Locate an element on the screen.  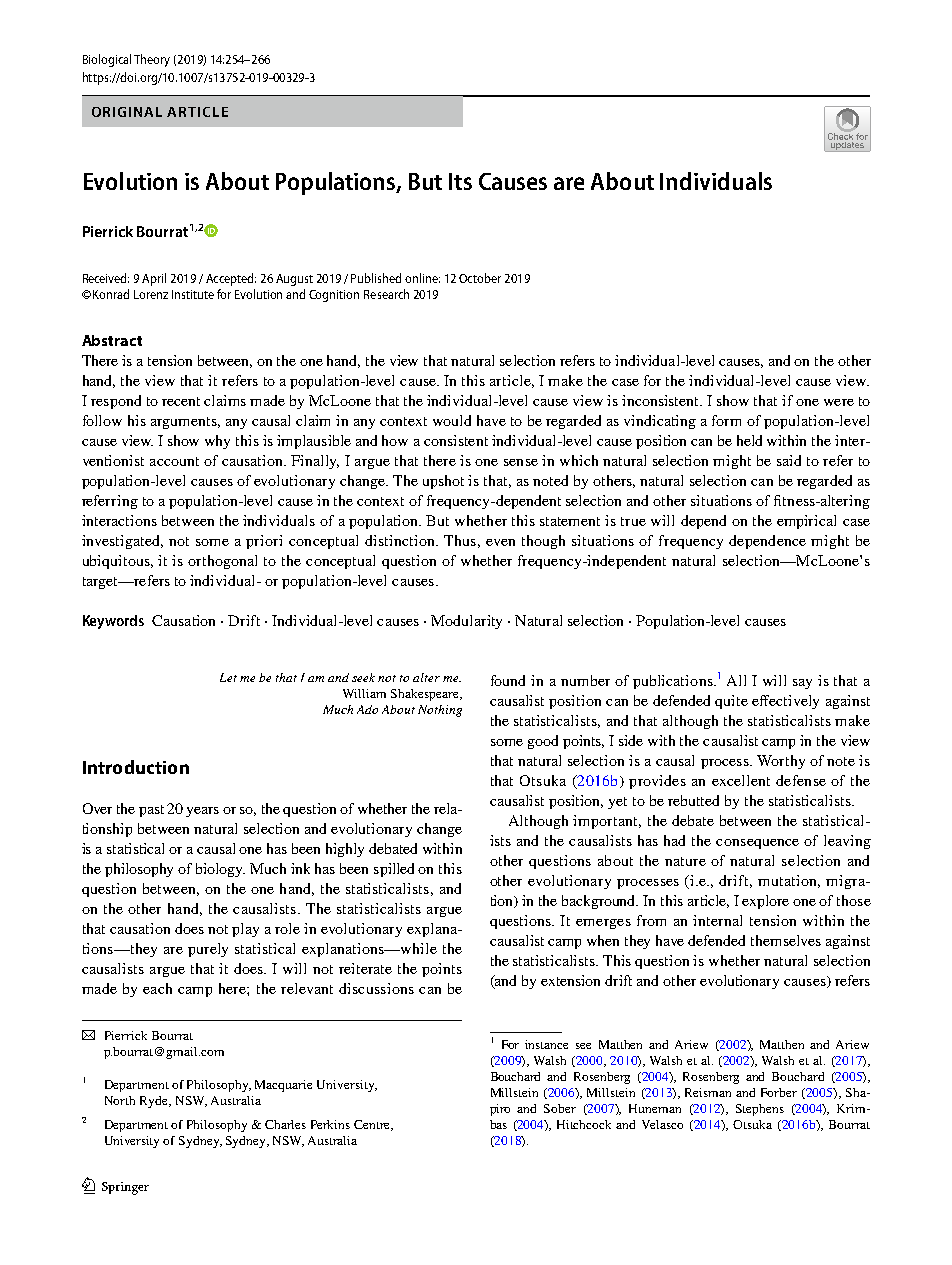
orthogonal is located at coordinates (222, 562).
